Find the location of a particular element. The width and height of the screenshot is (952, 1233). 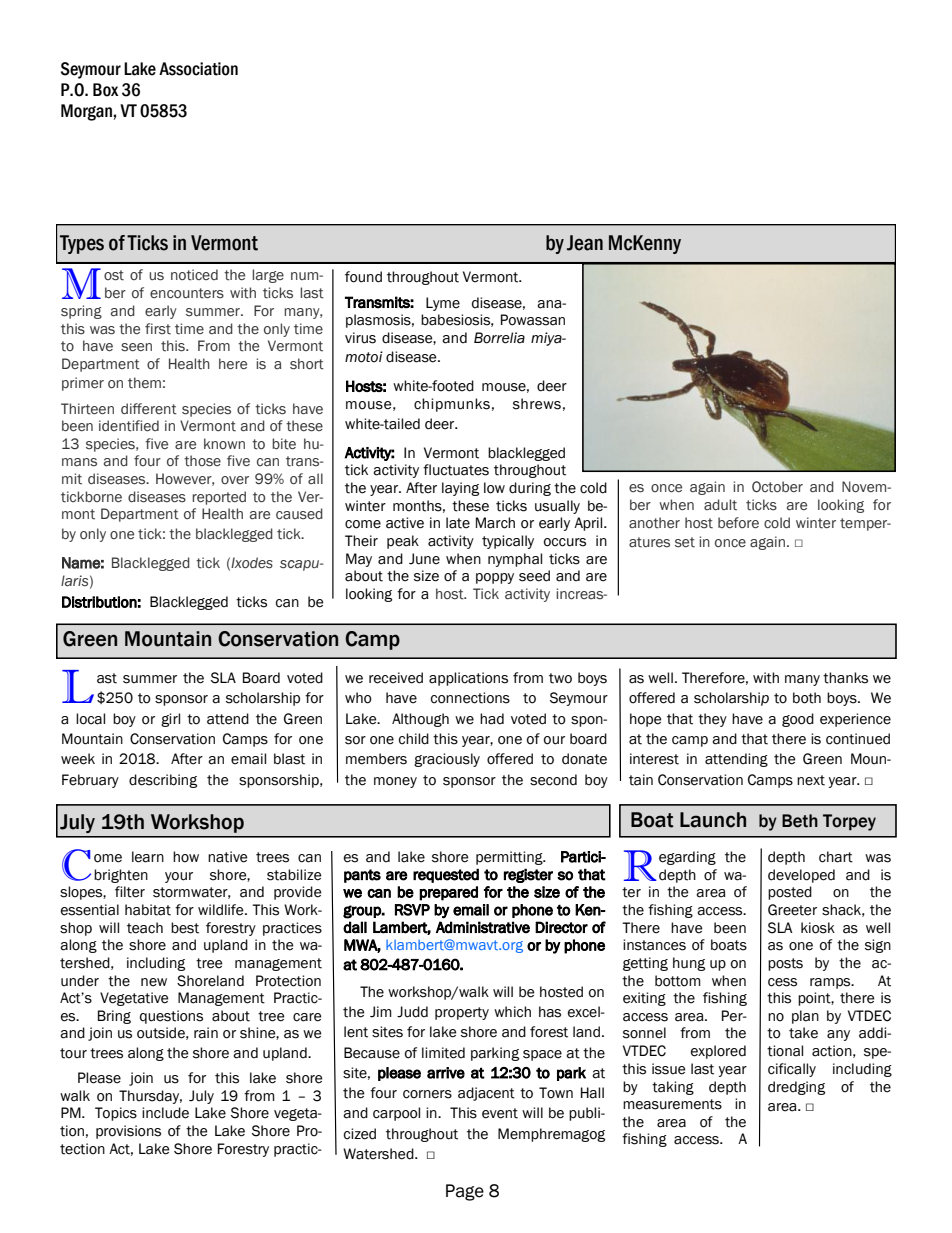

Box is located at coordinates (106, 90).
